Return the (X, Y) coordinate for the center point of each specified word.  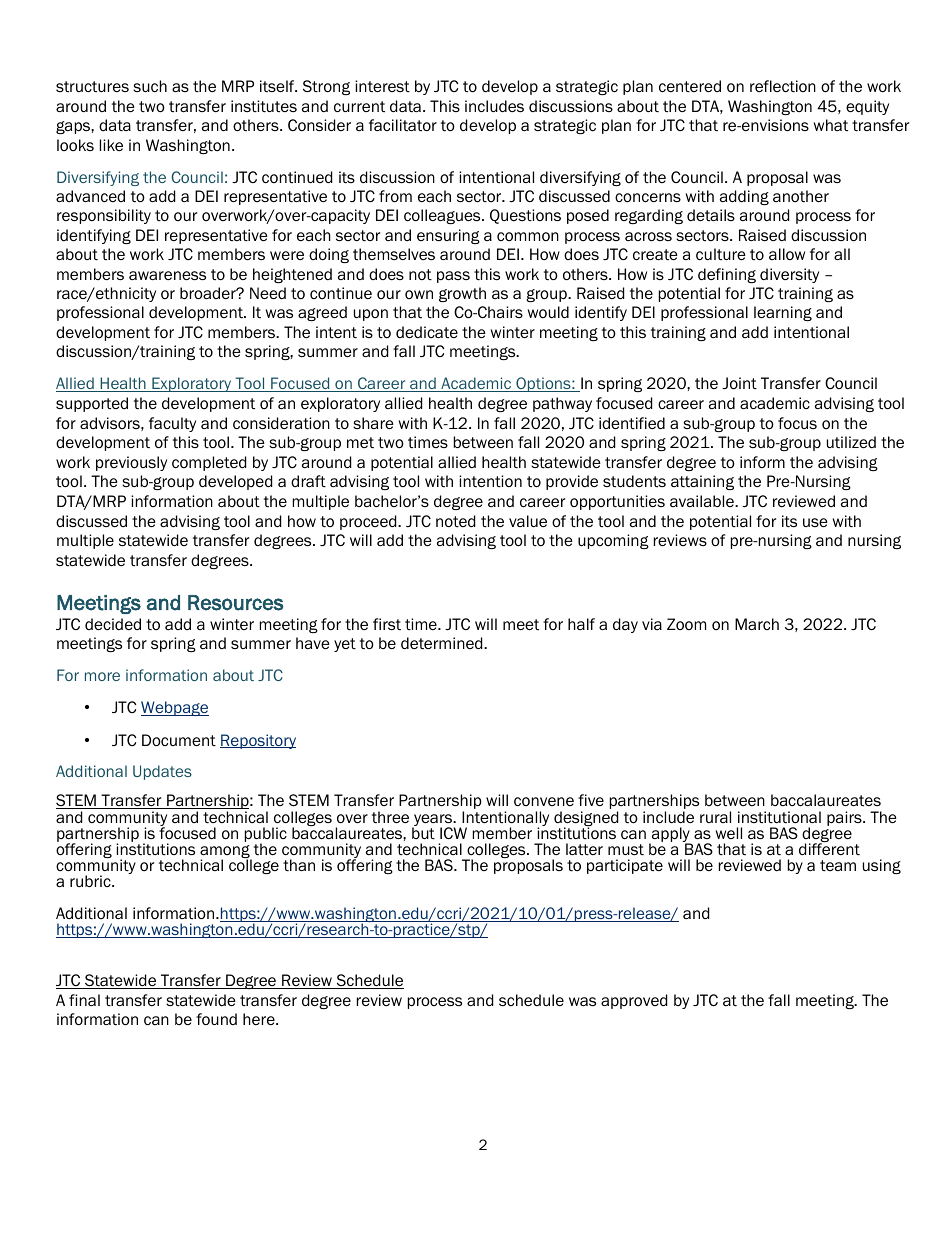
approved (634, 1001)
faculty (172, 424)
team (838, 866)
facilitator (403, 125)
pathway (562, 404)
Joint (739, 383)
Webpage (175, 708)
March (757, 624)
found (216, 1019)
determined (443, 643)
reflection (783, 86)
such (150, 86)
